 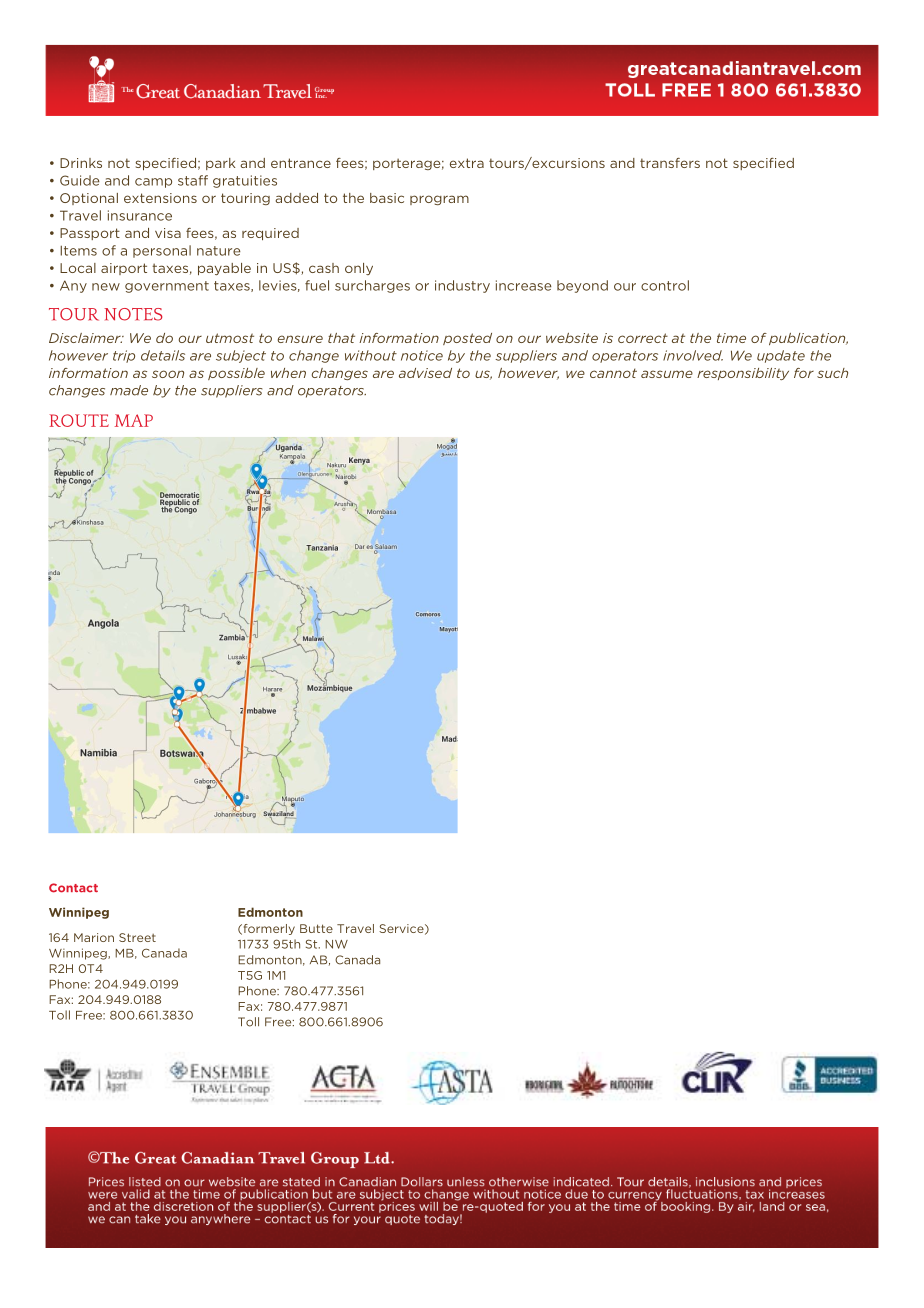 I want to click on responsibility, so click(x=743, y=374).
